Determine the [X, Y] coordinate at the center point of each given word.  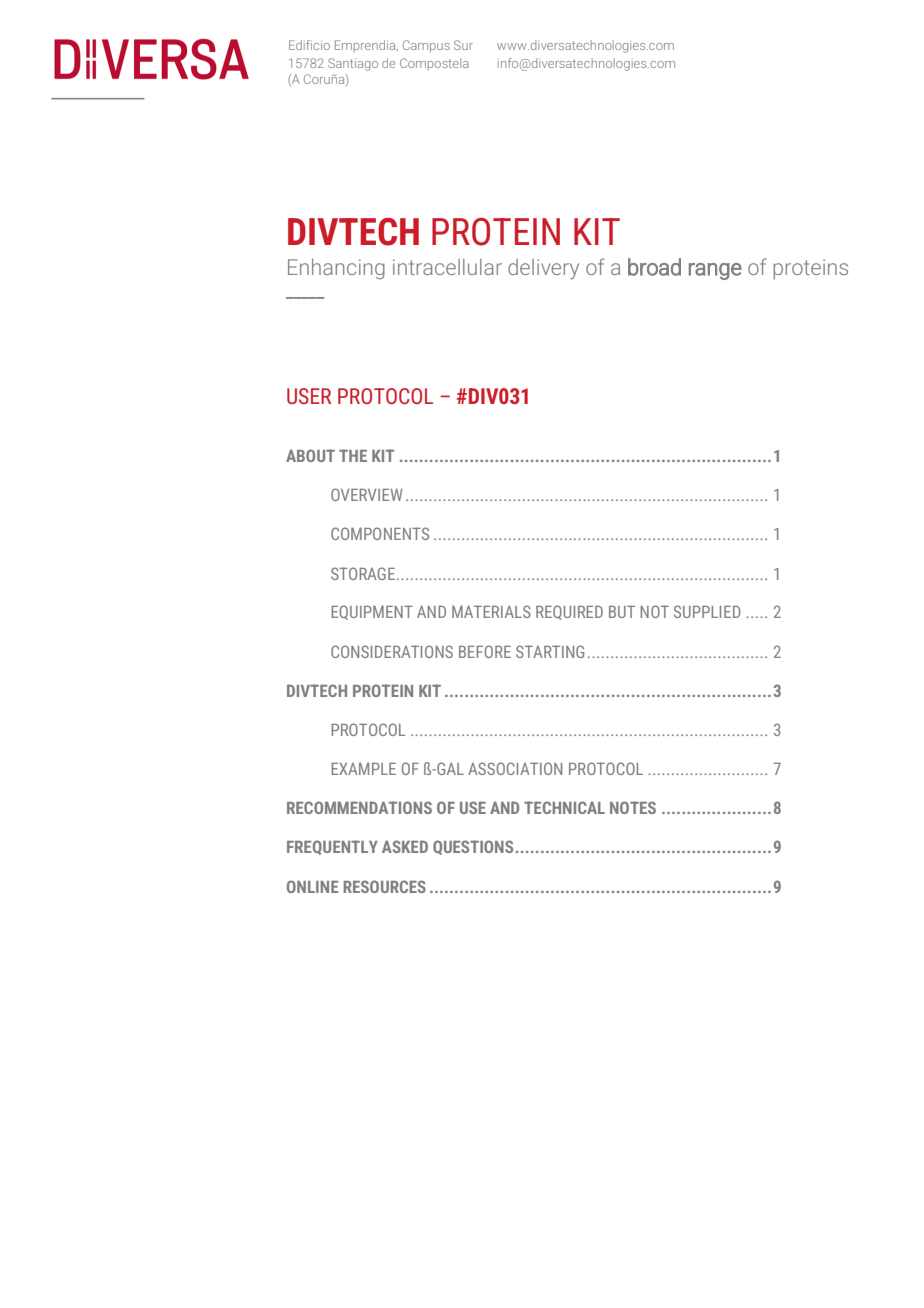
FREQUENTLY [332, 847]
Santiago [353, 64]
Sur [463, 45]
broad [654, 267]
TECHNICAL [564, 807]
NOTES [633, 807]
